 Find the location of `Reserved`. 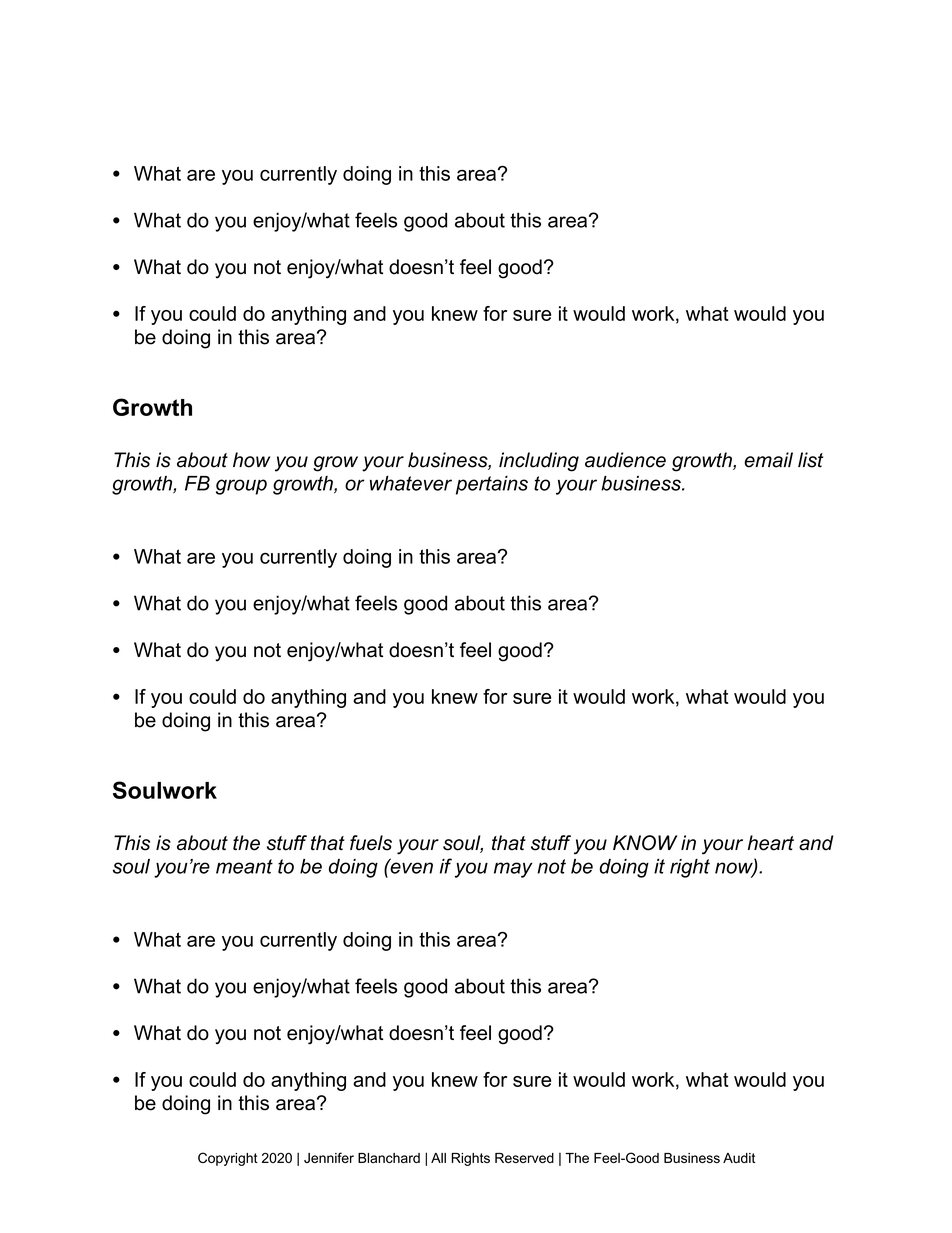

Reserved is located at coordinates (524, 1158).
